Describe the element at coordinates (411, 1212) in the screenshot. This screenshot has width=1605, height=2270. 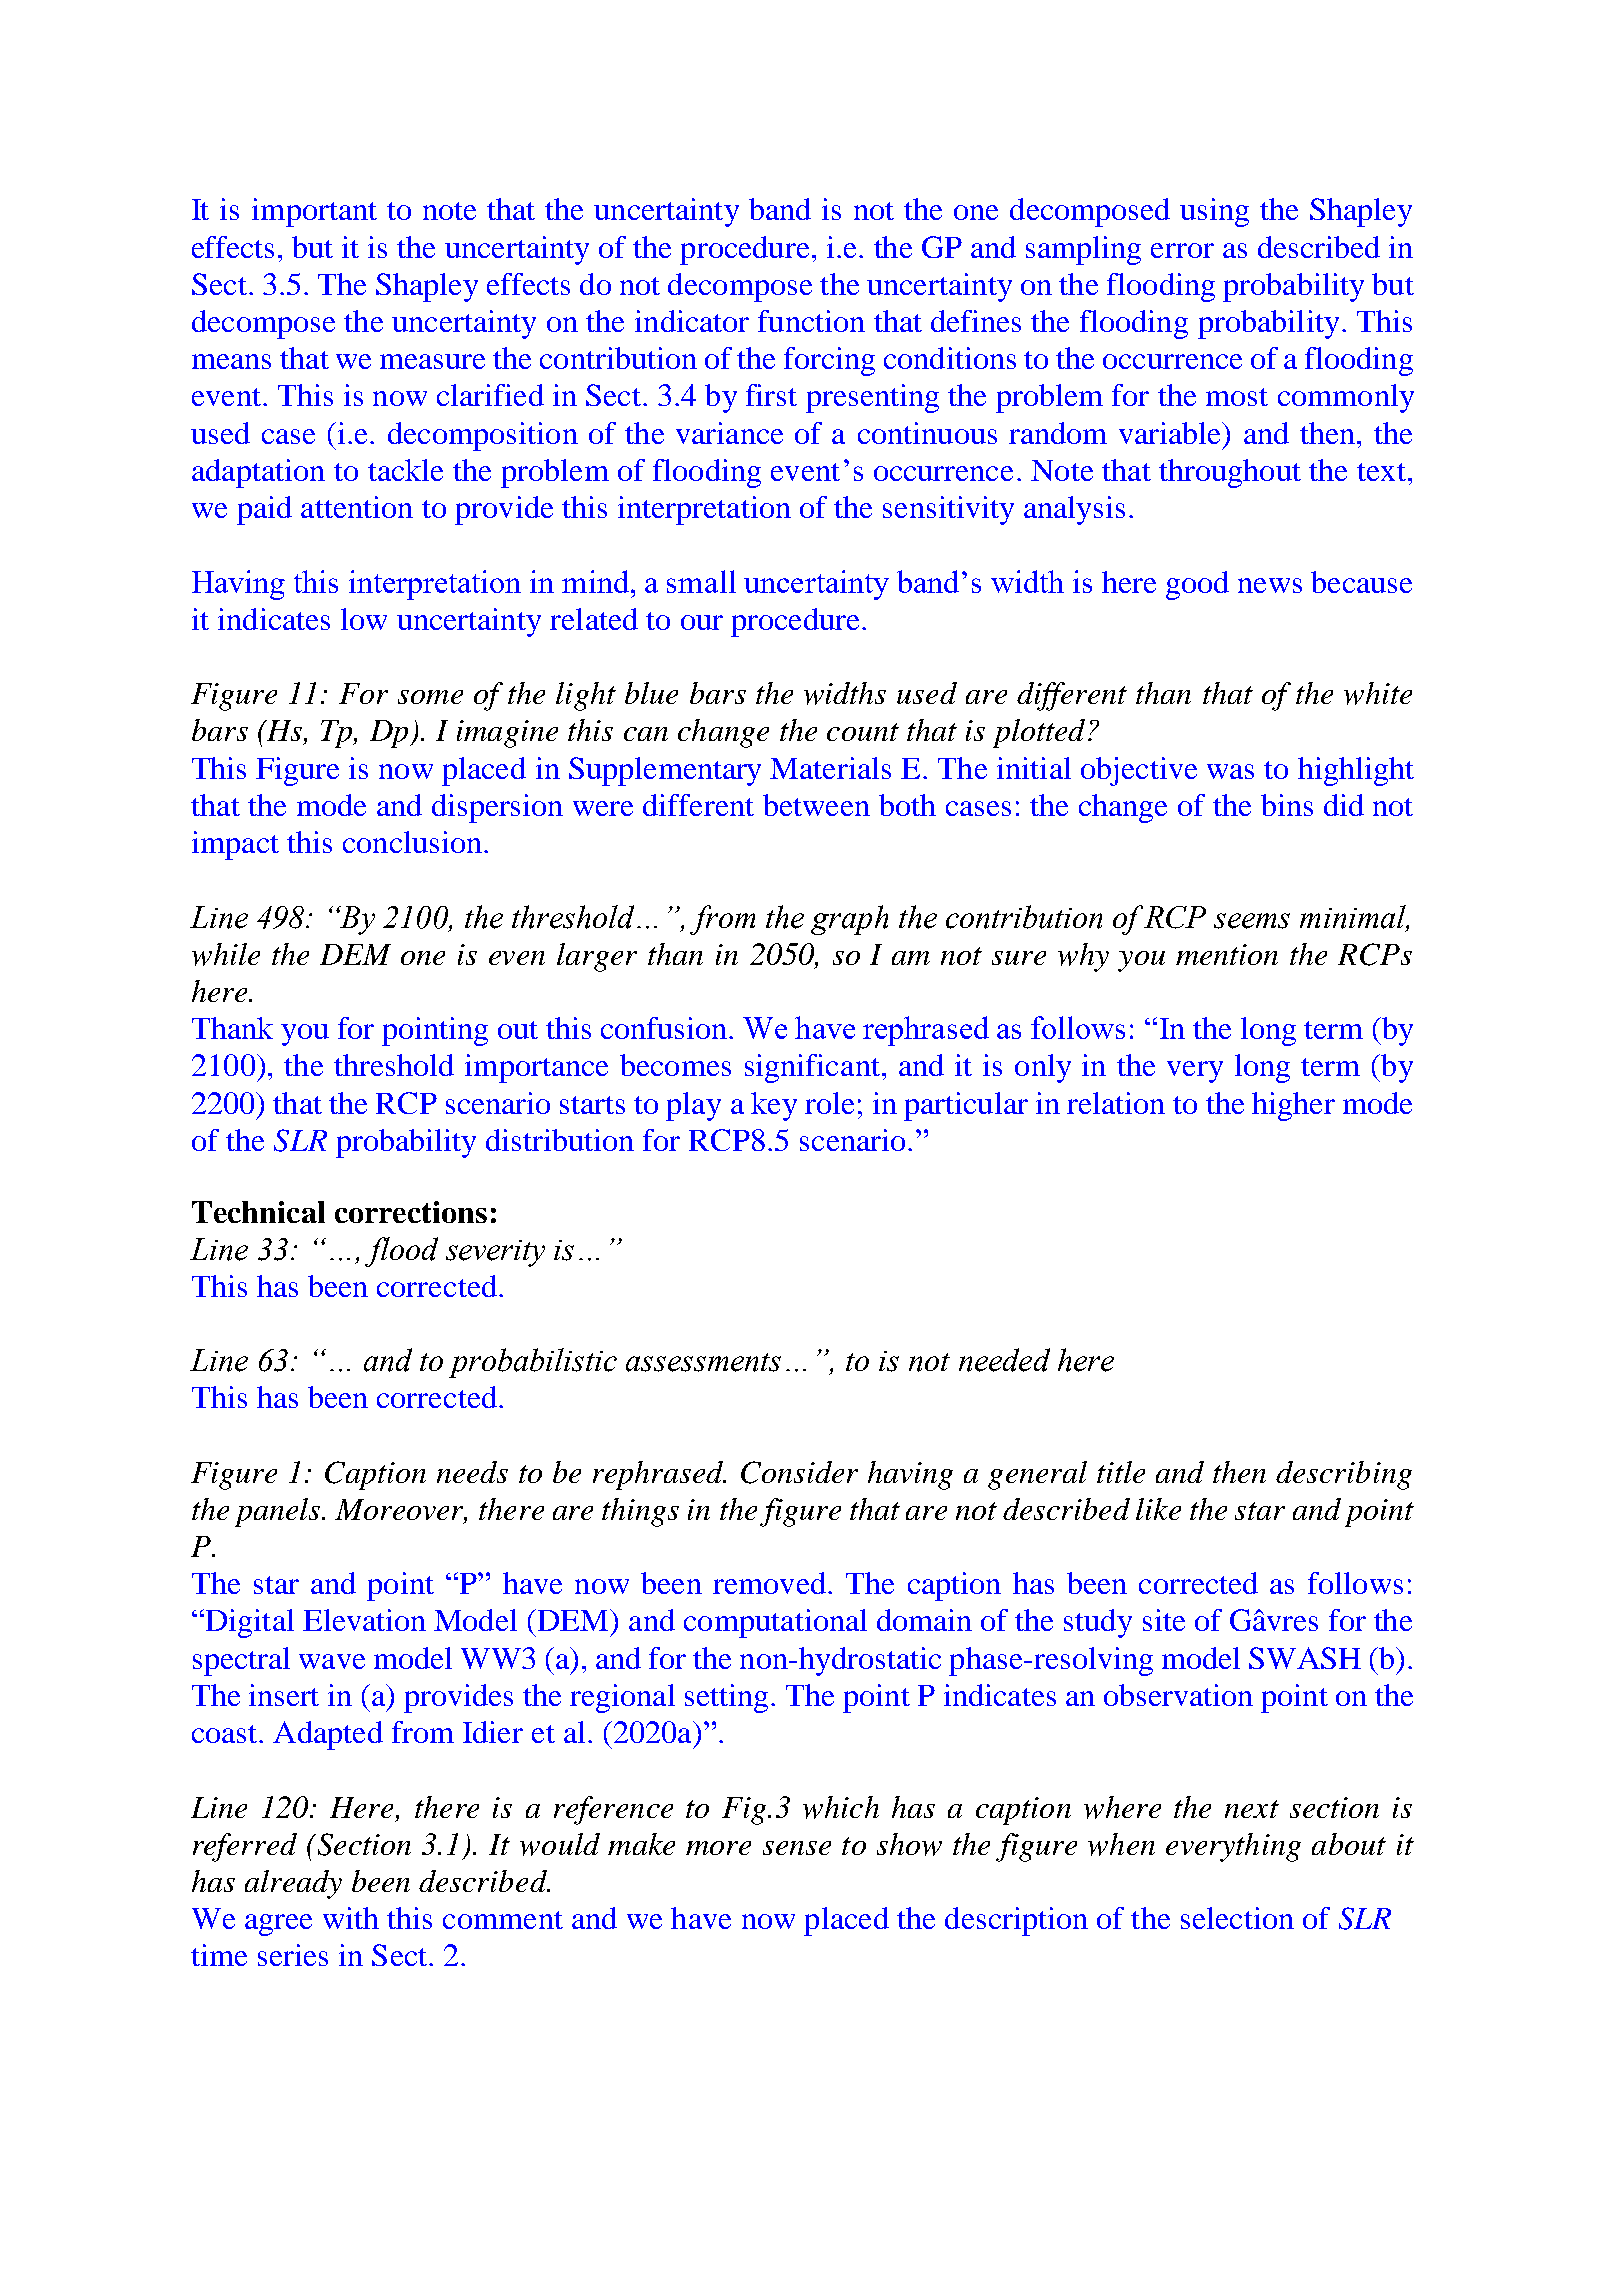
I see `corrections` at that location.
